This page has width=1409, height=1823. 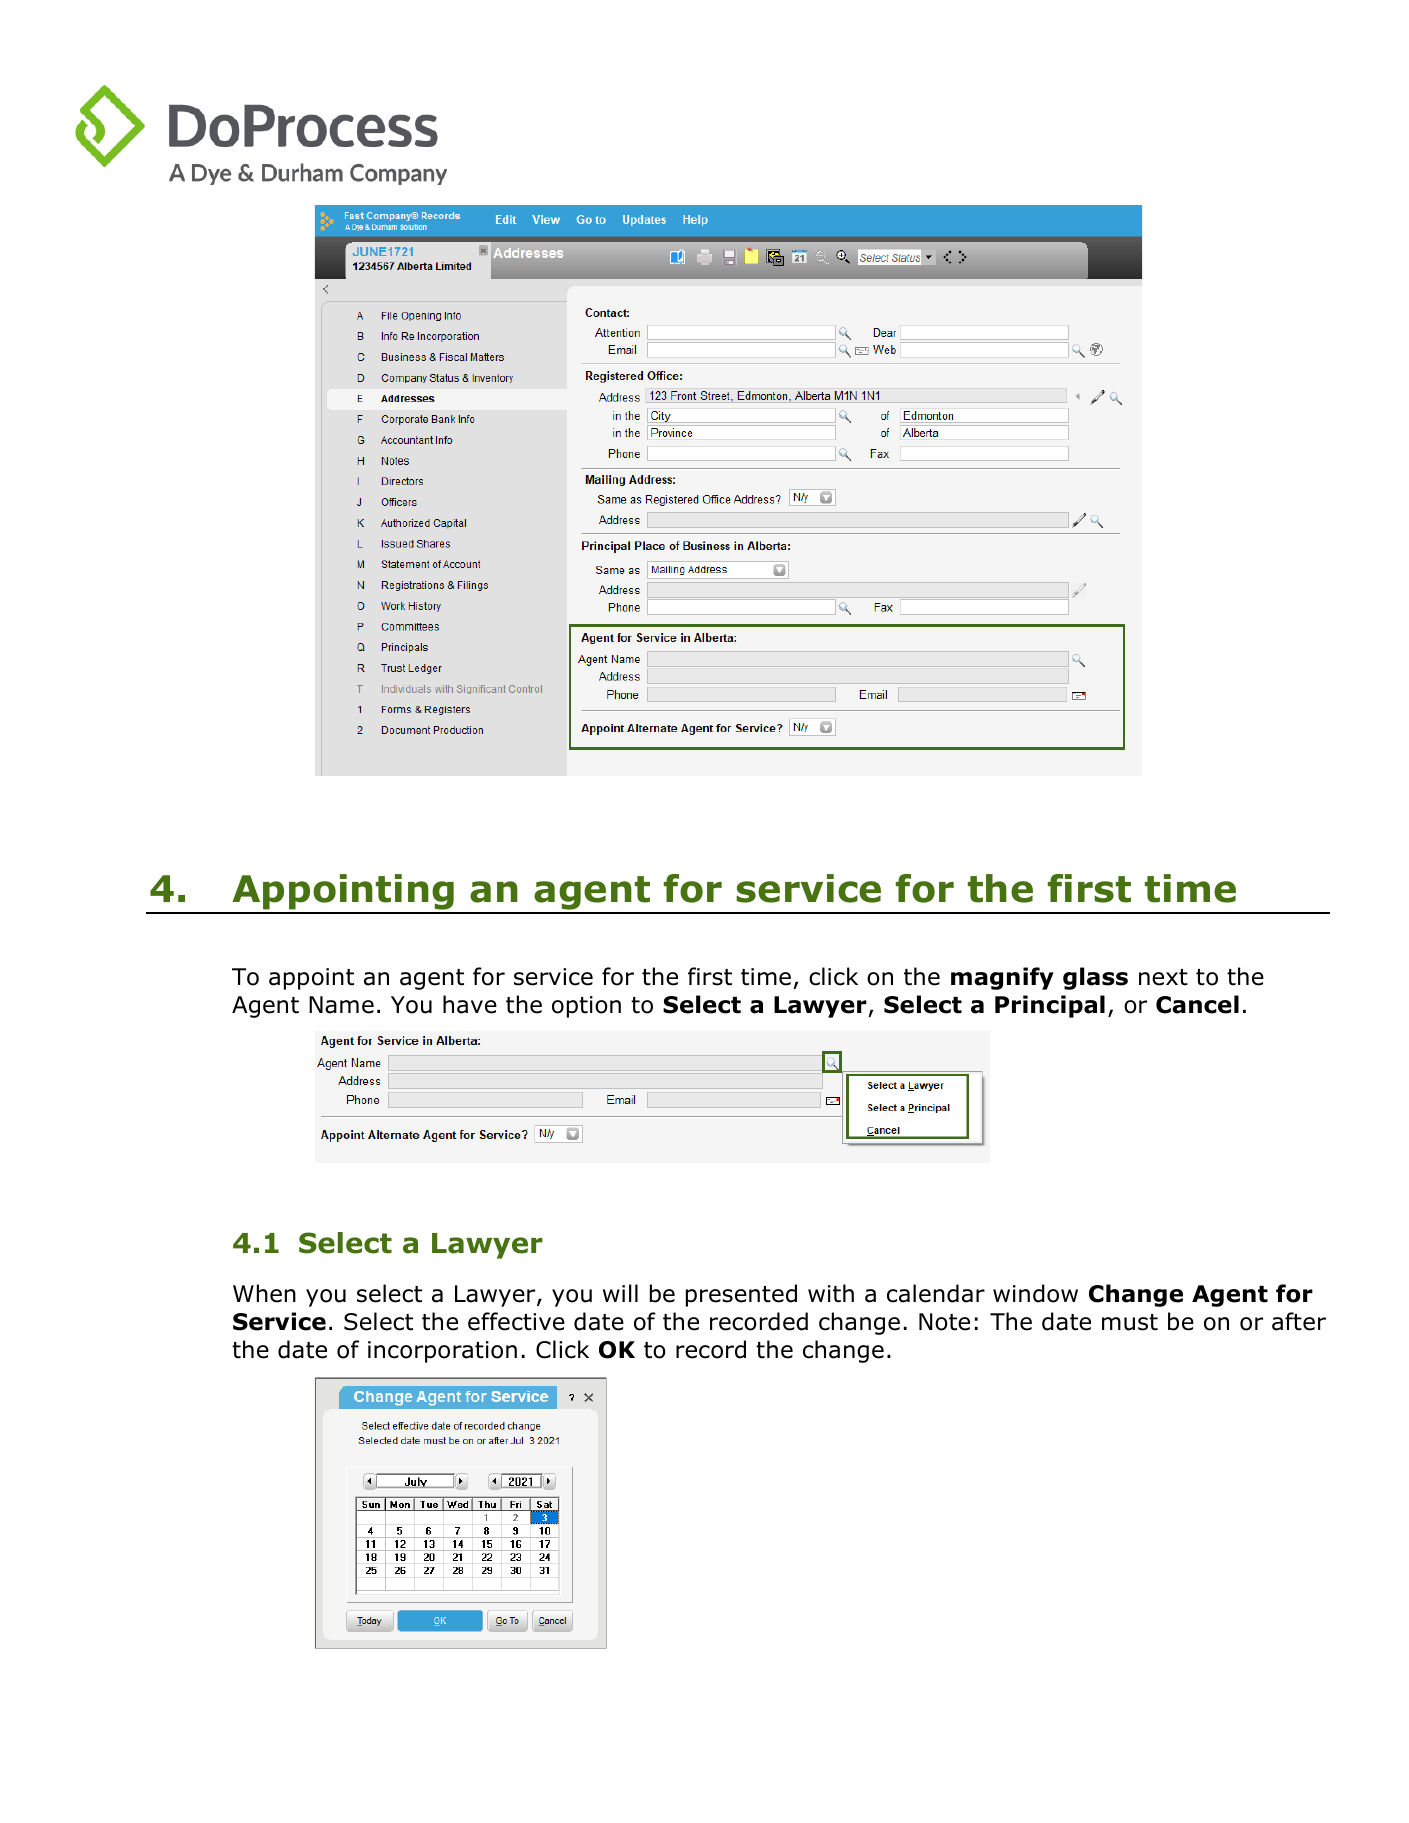 I want to click on Principal, so click(x=1050, y=1006).
